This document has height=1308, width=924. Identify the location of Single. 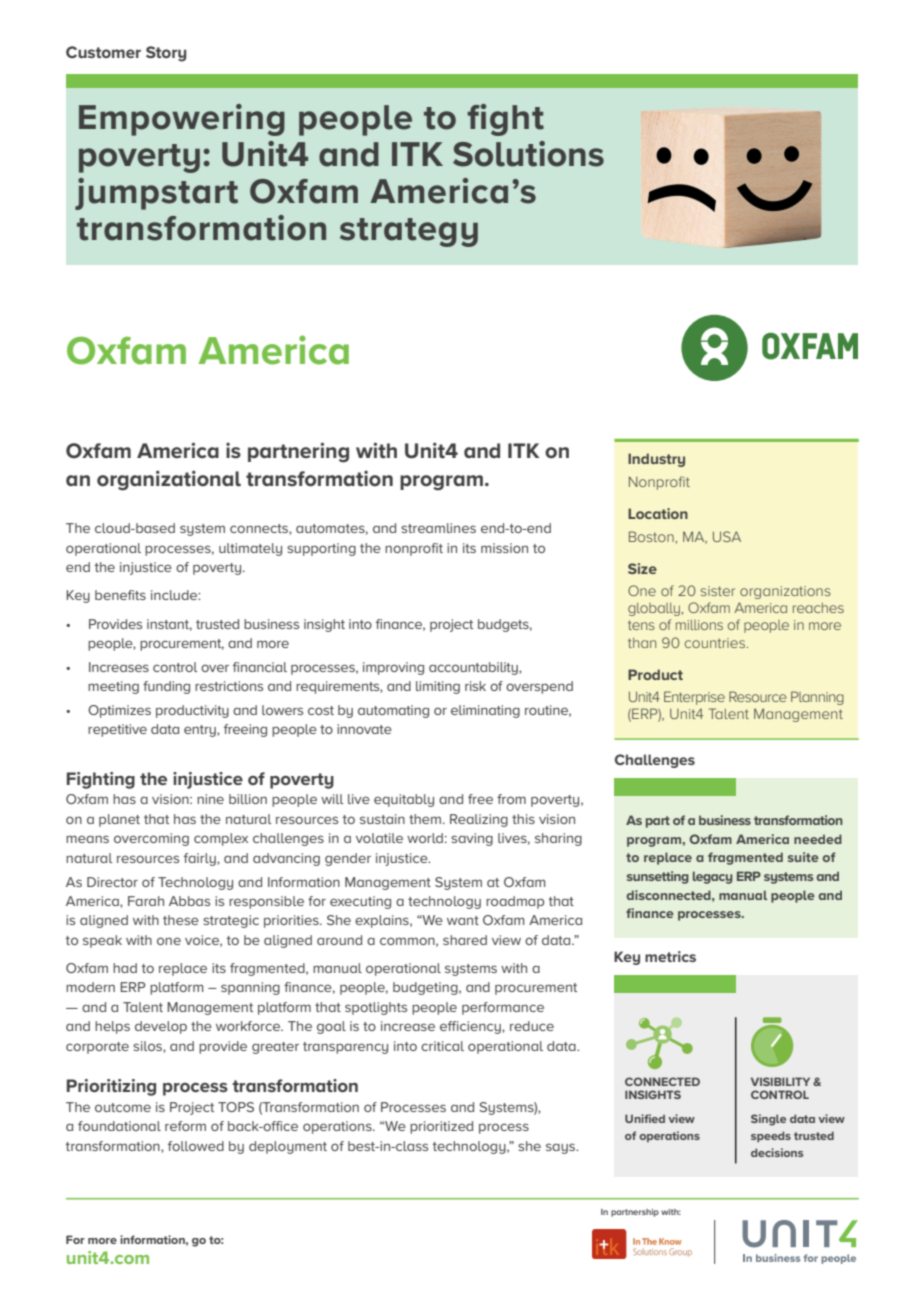
(768, 1120).
